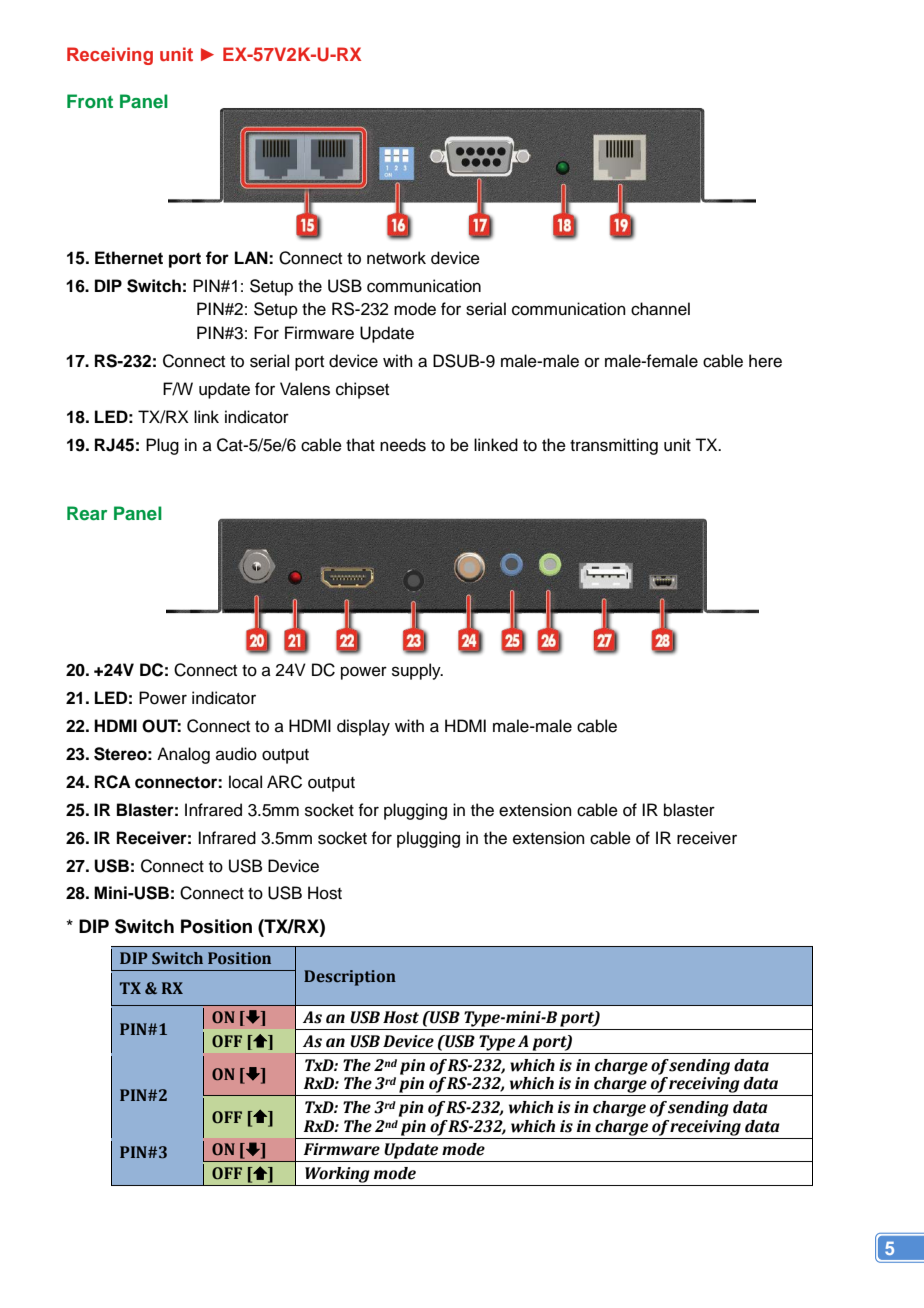 This document has height=1308, width=924. I want to click on RCA, so click(113, 782).
